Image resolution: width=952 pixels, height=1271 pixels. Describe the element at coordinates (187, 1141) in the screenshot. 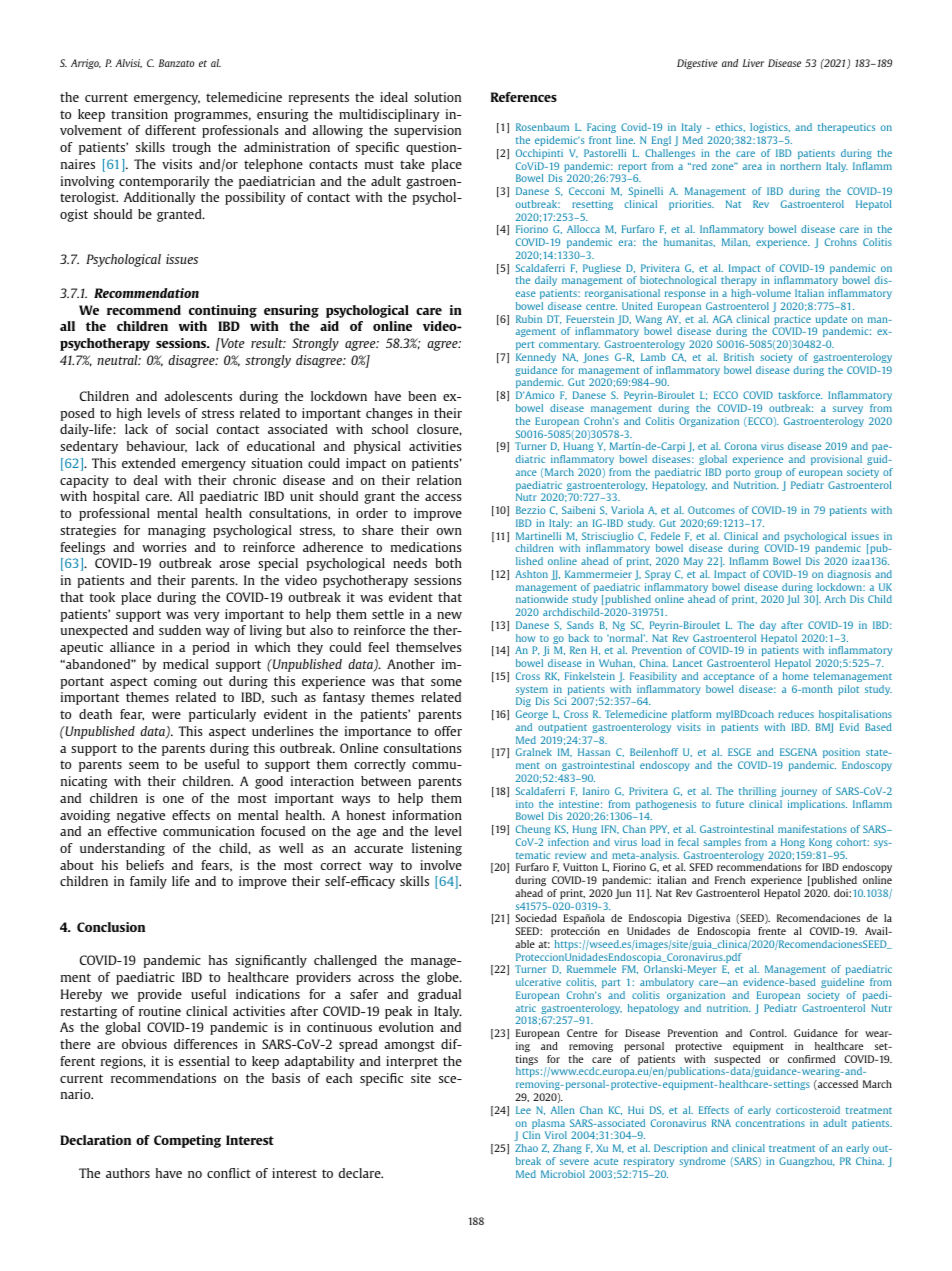

I see `Competing` at that location.
